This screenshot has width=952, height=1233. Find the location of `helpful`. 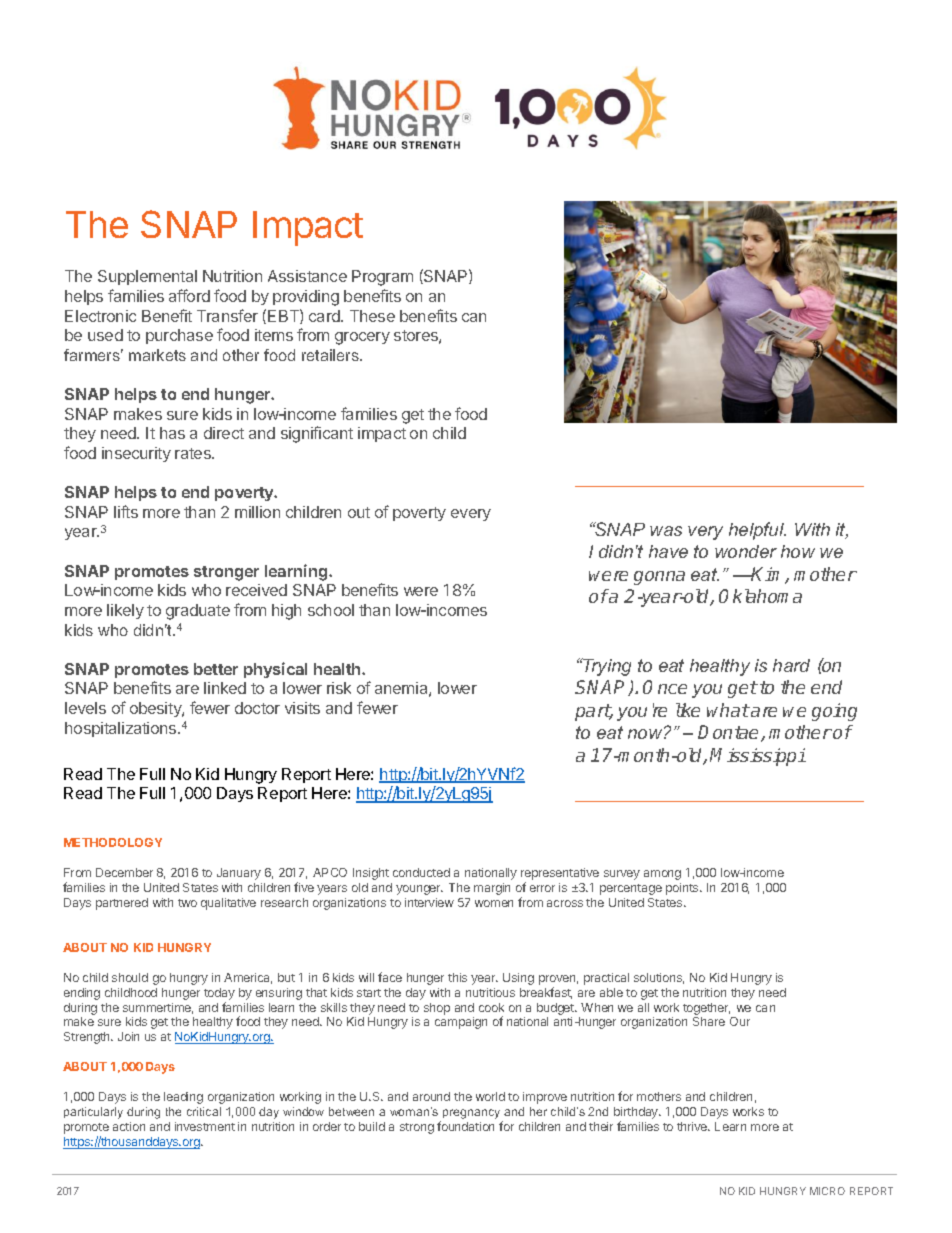

helpful is located at coordinates (757, 531).
